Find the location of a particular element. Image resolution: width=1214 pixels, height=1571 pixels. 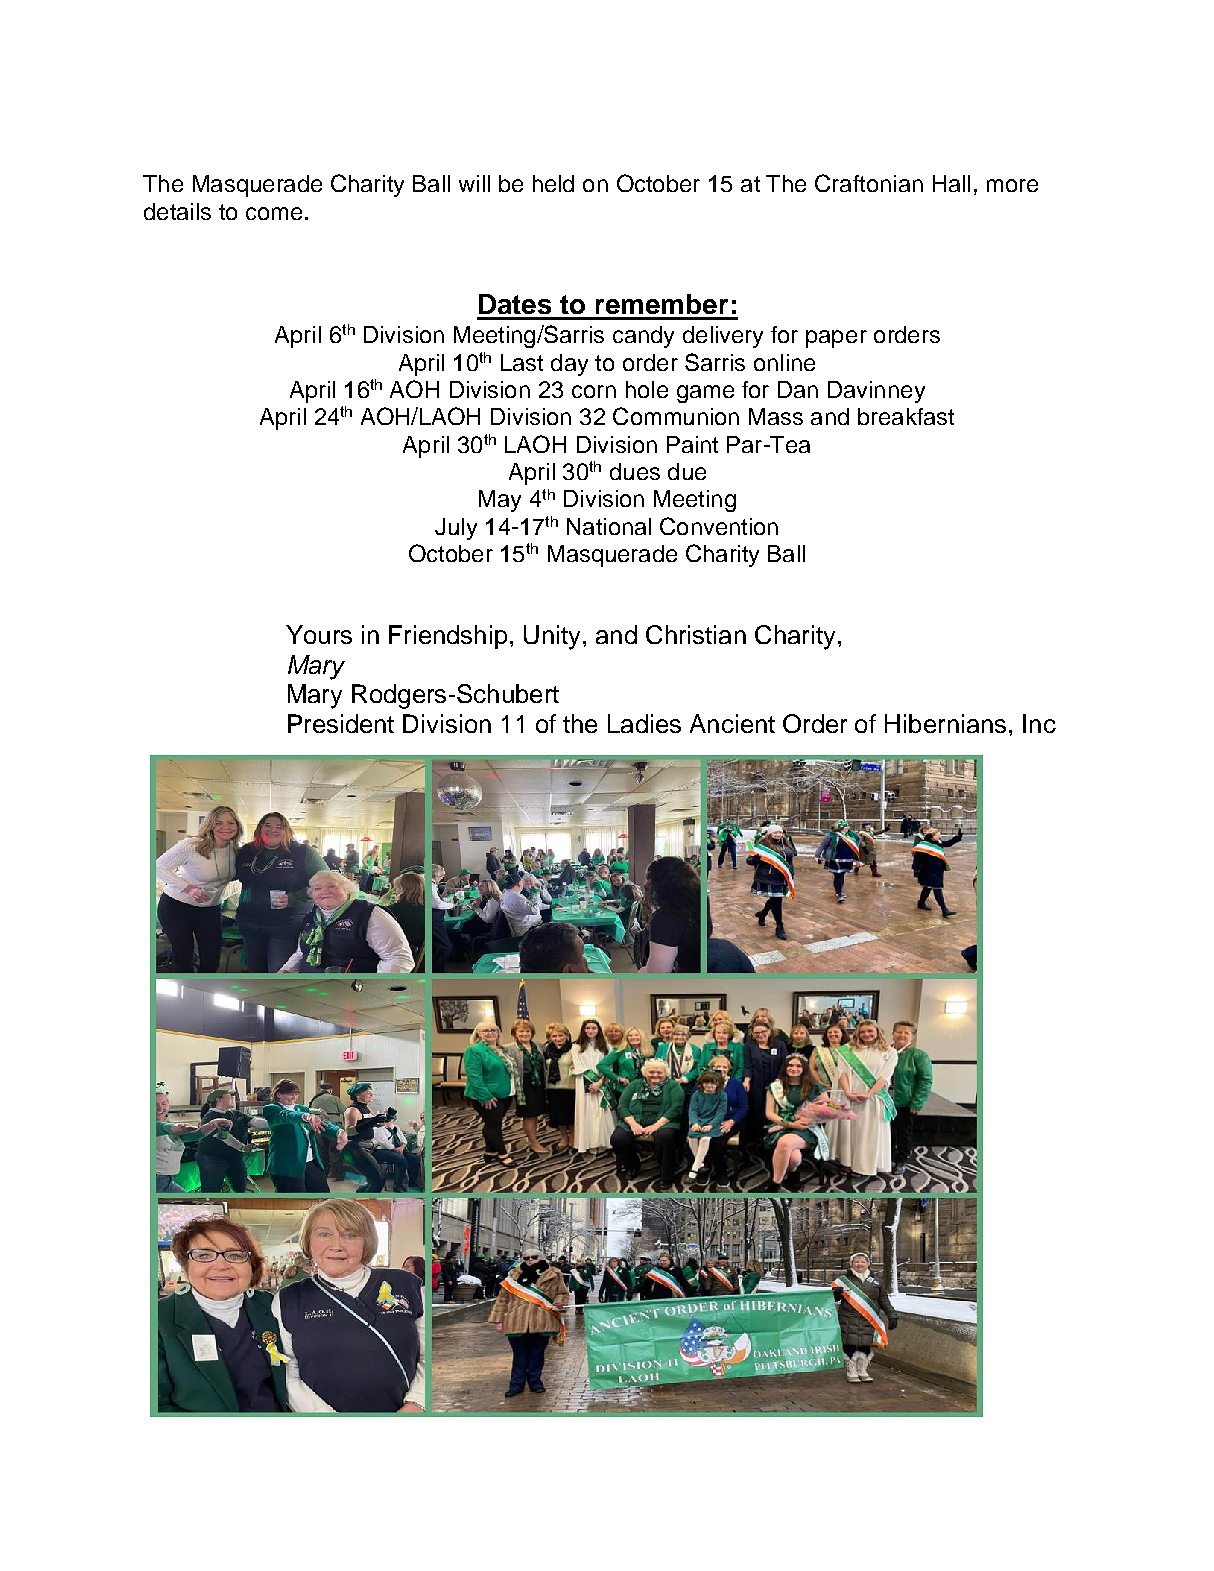

dues is located at coordinates (635, 471).
